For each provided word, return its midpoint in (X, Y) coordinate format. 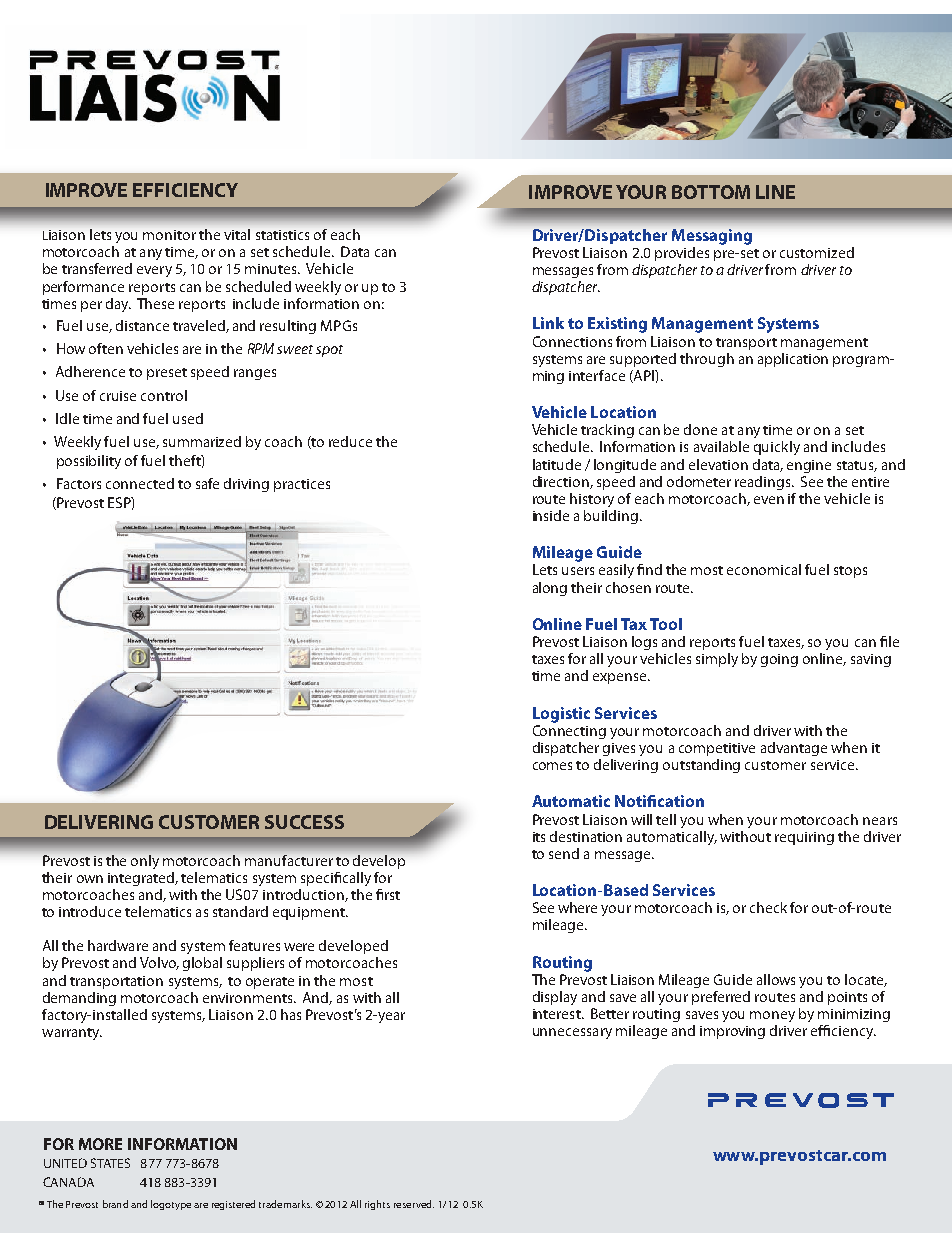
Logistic (561, 715)
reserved (414, 1204)
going (779, 660)
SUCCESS (304, 822)
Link (548, 323)
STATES (110, 1163)
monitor (169, 235)
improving (732, 1032)
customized (817, 252)
